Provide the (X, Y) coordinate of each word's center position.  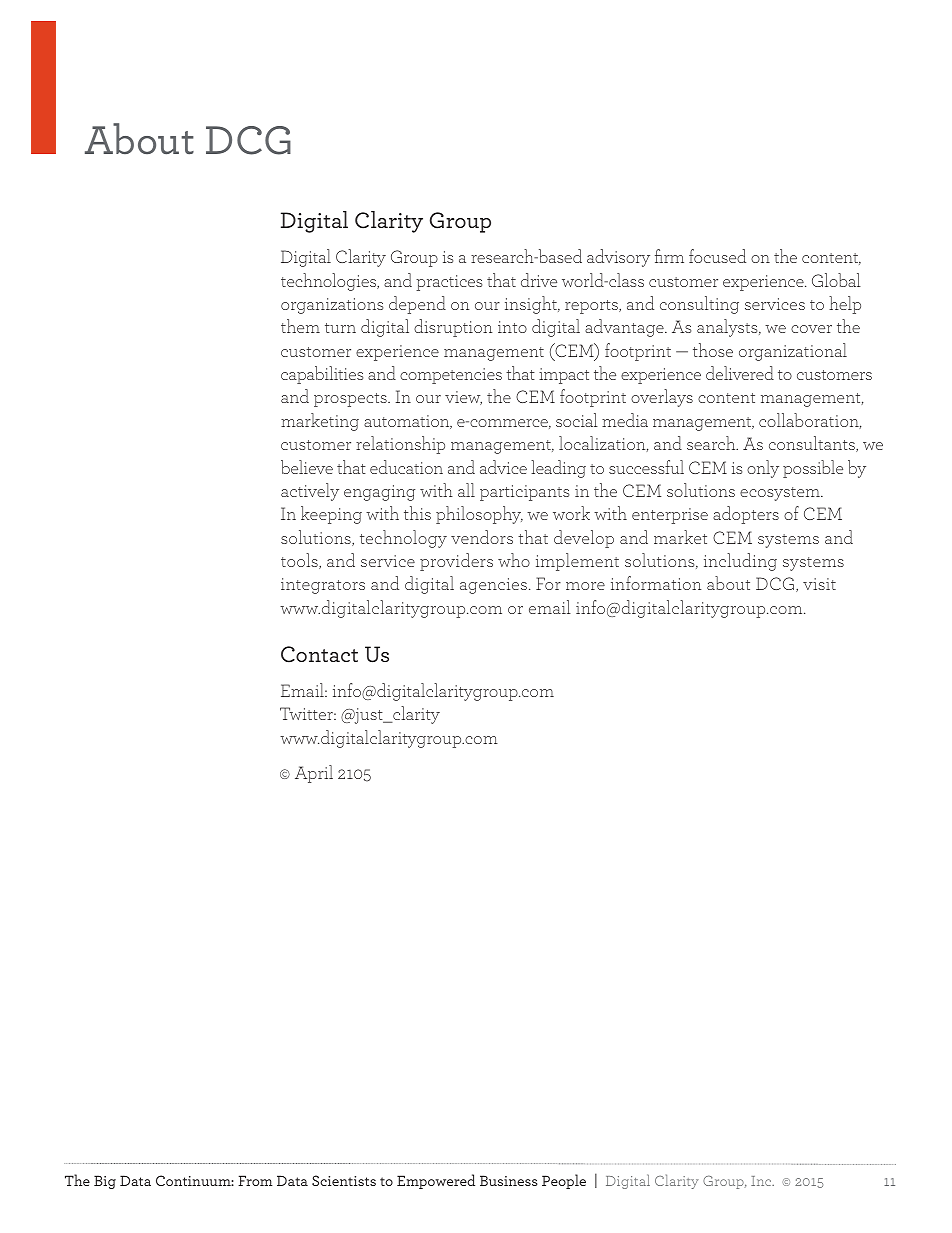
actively (310, 492)
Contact (319, 654)
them (300, 326)
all (466, 490)
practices (449, 283)
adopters (746, 515)
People (564, 1181)
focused (717, 256)
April (314, 774)
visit (819, 584)
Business (509, 1180)
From (255, 1180)
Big (105, 1182)
